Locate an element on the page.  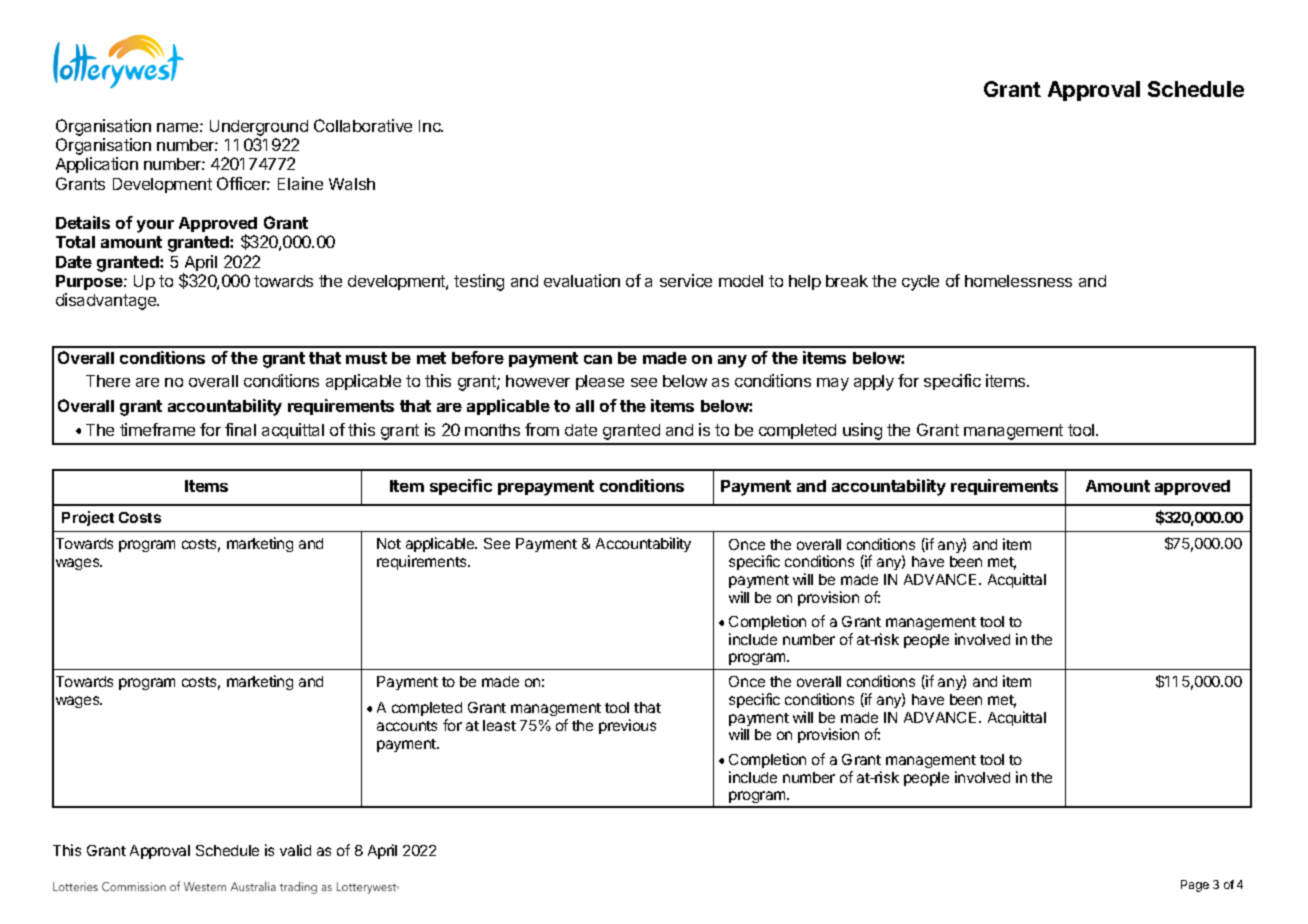
using is located at coordinates (862, 431).
